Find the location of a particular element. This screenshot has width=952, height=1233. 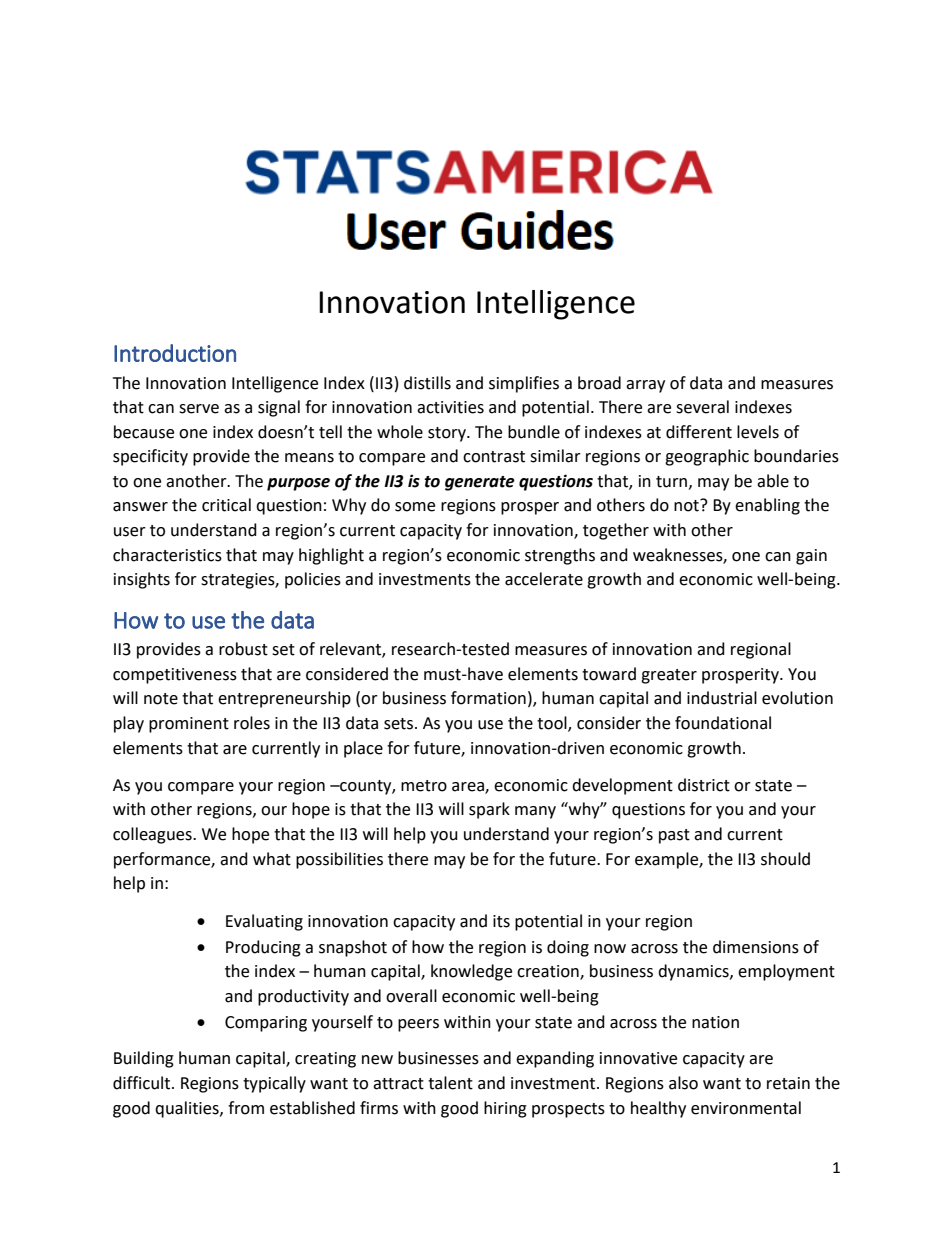

Evaluating is located at coordinates (264, 922).
